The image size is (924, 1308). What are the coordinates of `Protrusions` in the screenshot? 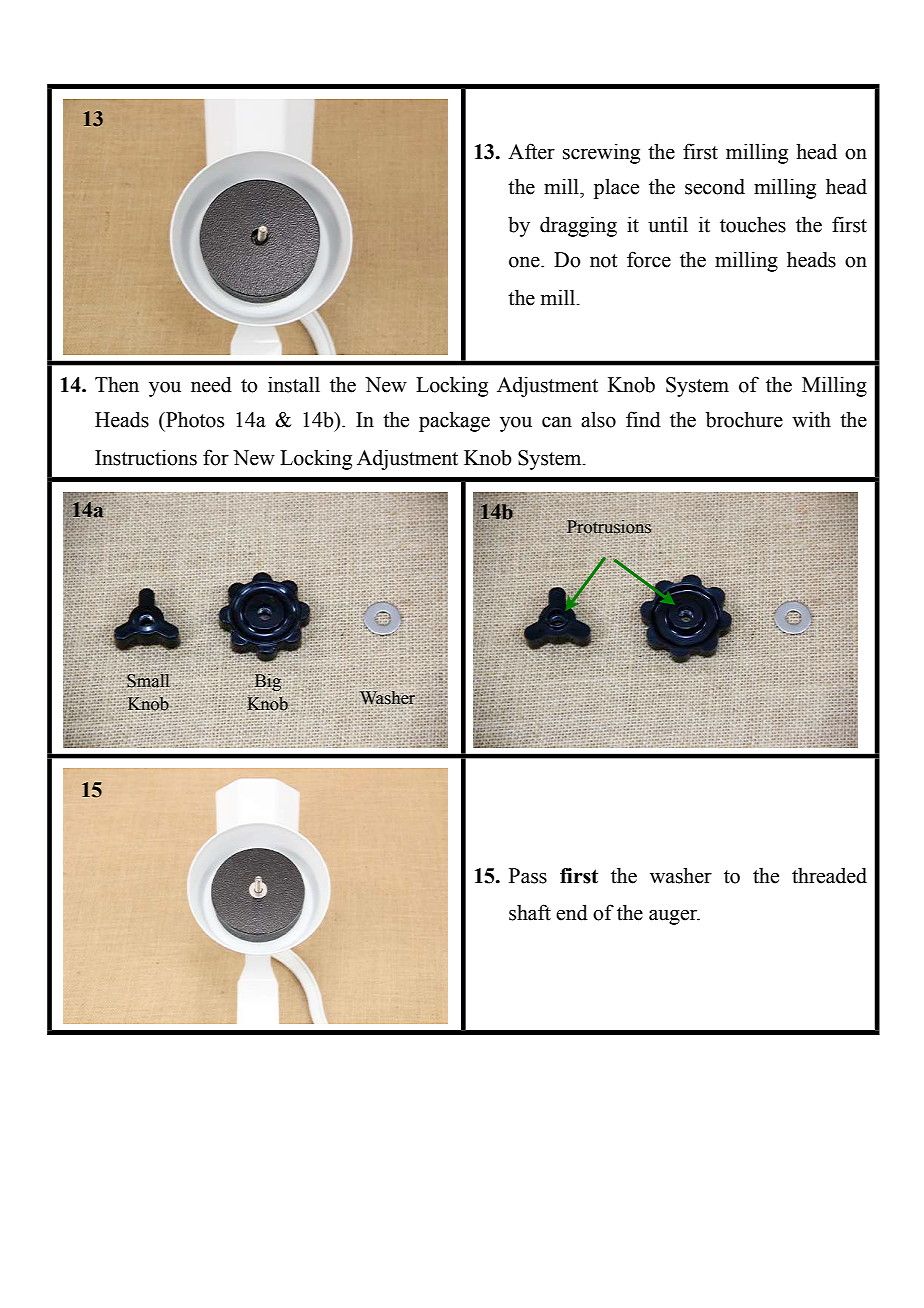 It's located at (609, 527).
